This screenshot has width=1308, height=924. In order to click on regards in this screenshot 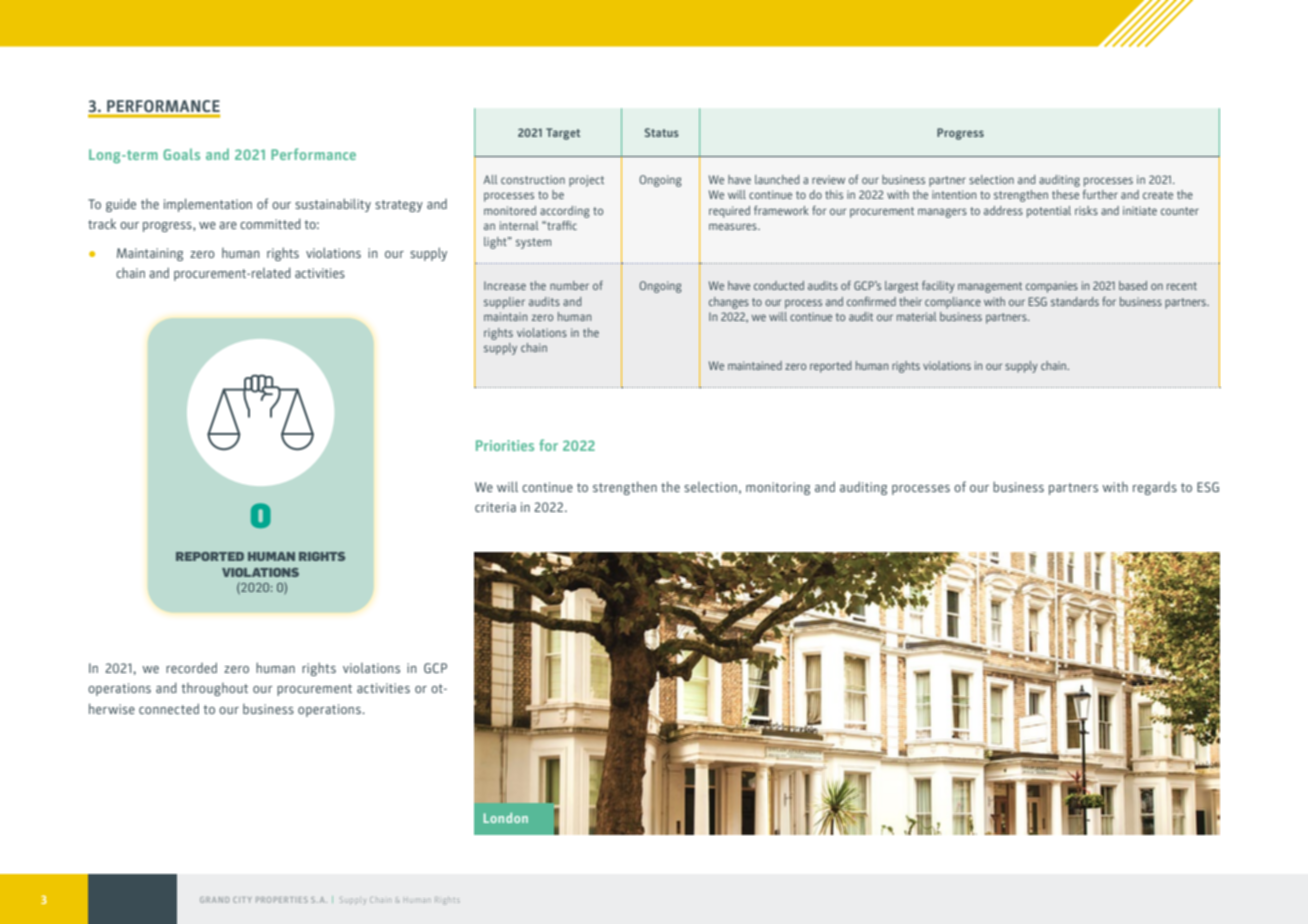, I will do `click(1155, 488)`.
